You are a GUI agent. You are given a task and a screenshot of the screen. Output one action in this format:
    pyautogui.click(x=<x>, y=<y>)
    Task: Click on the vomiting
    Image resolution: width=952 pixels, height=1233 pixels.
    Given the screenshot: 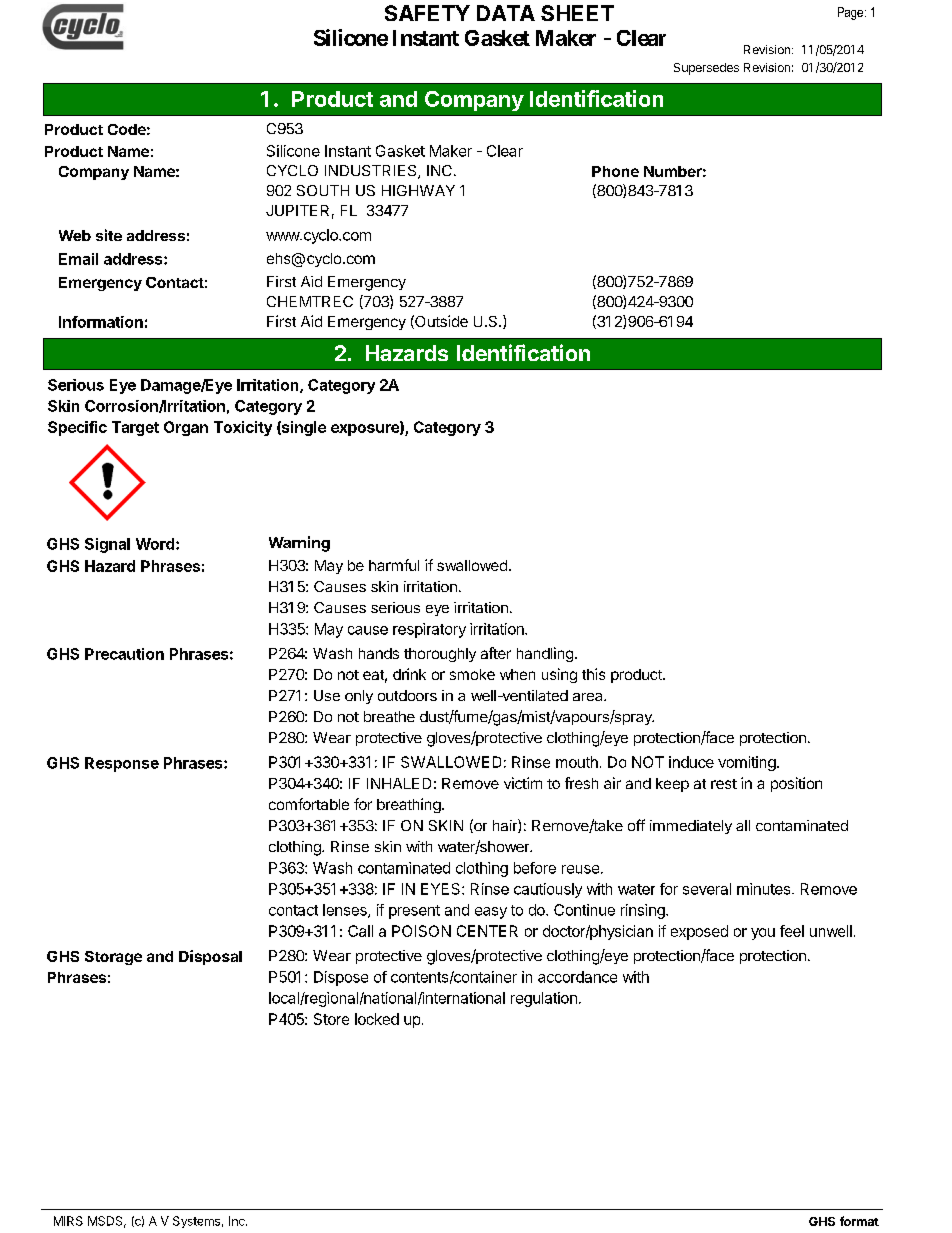 What is the action you would take?
    pyautogui.click(x=747, y=763)
